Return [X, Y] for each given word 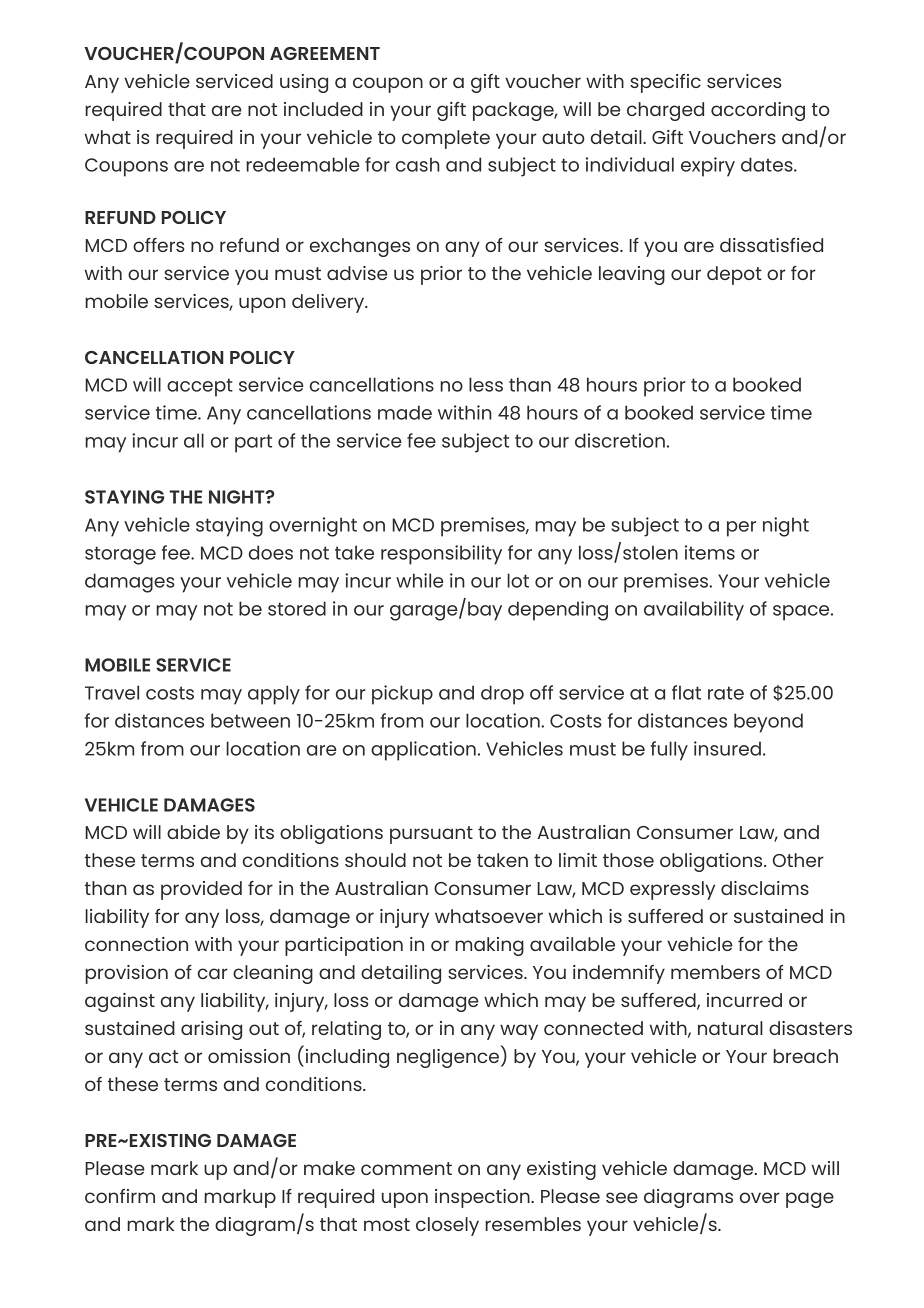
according [758, 111]
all [194, 440]
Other [798, 860]
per [741, 529]
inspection [483, 1198]
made [405, 412]
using [304, 83]
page [810, 1200]
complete [446, 139]
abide [193, 832]
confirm [120, 1196]
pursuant [431, 835]
